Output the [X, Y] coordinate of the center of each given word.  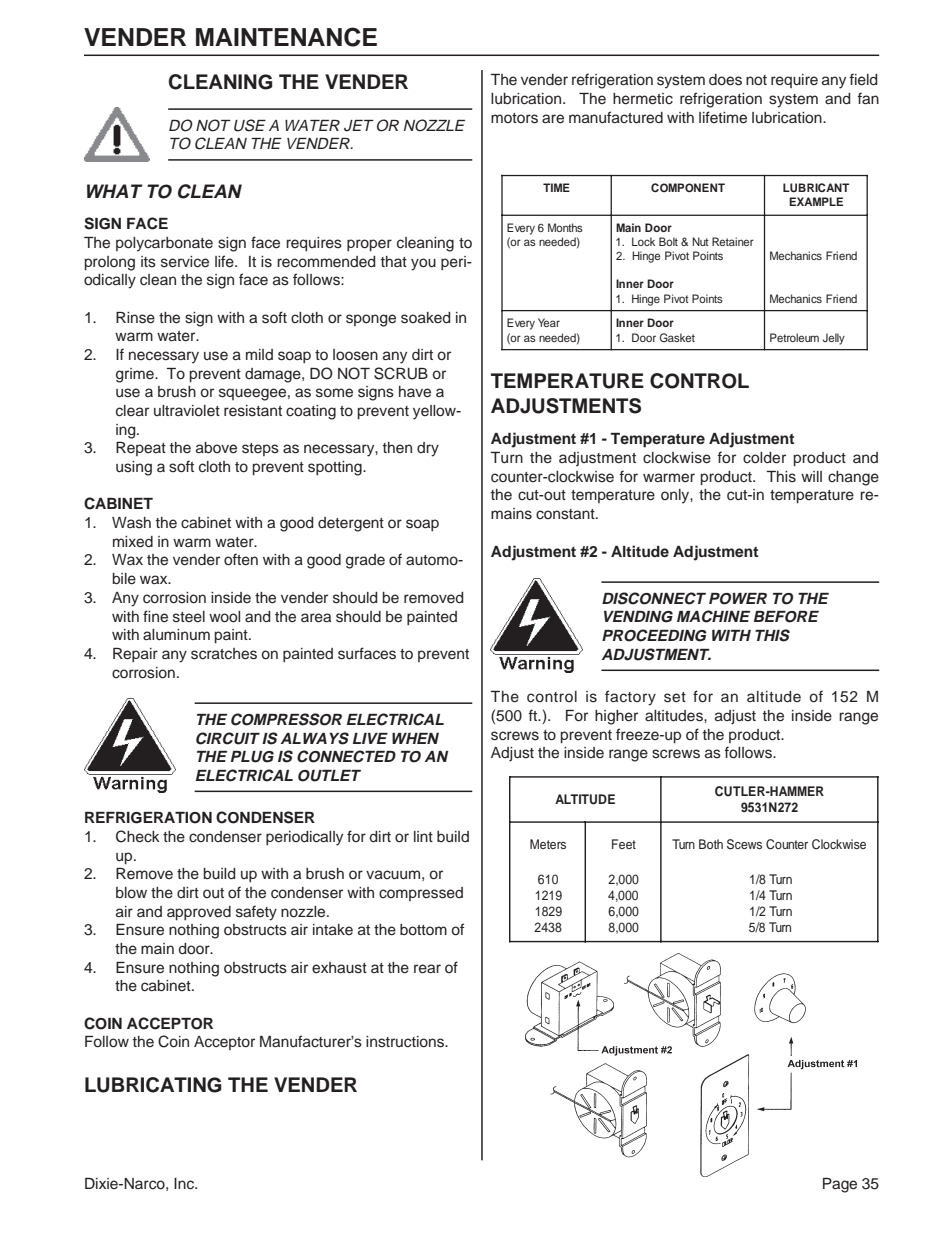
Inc [185, 1184]
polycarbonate [164, 244]
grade [365, 561]
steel [189, 617]
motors [514, 118]
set [675, 697]
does [725, 80]
